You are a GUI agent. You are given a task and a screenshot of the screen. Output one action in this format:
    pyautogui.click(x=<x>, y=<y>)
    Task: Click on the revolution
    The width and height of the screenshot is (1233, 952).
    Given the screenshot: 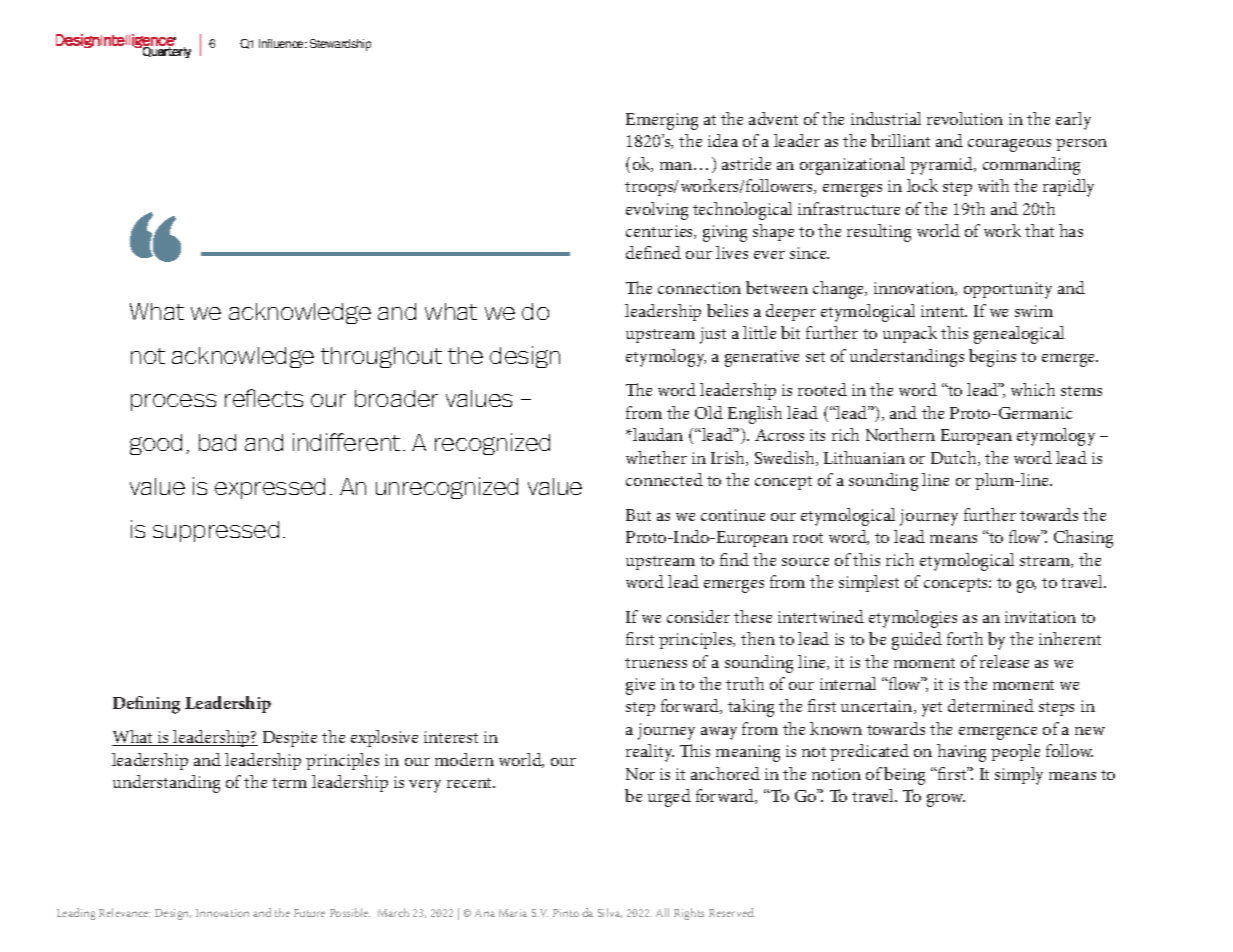 What is the action you would take?
    pyautogui.click(x=965, y=118)
